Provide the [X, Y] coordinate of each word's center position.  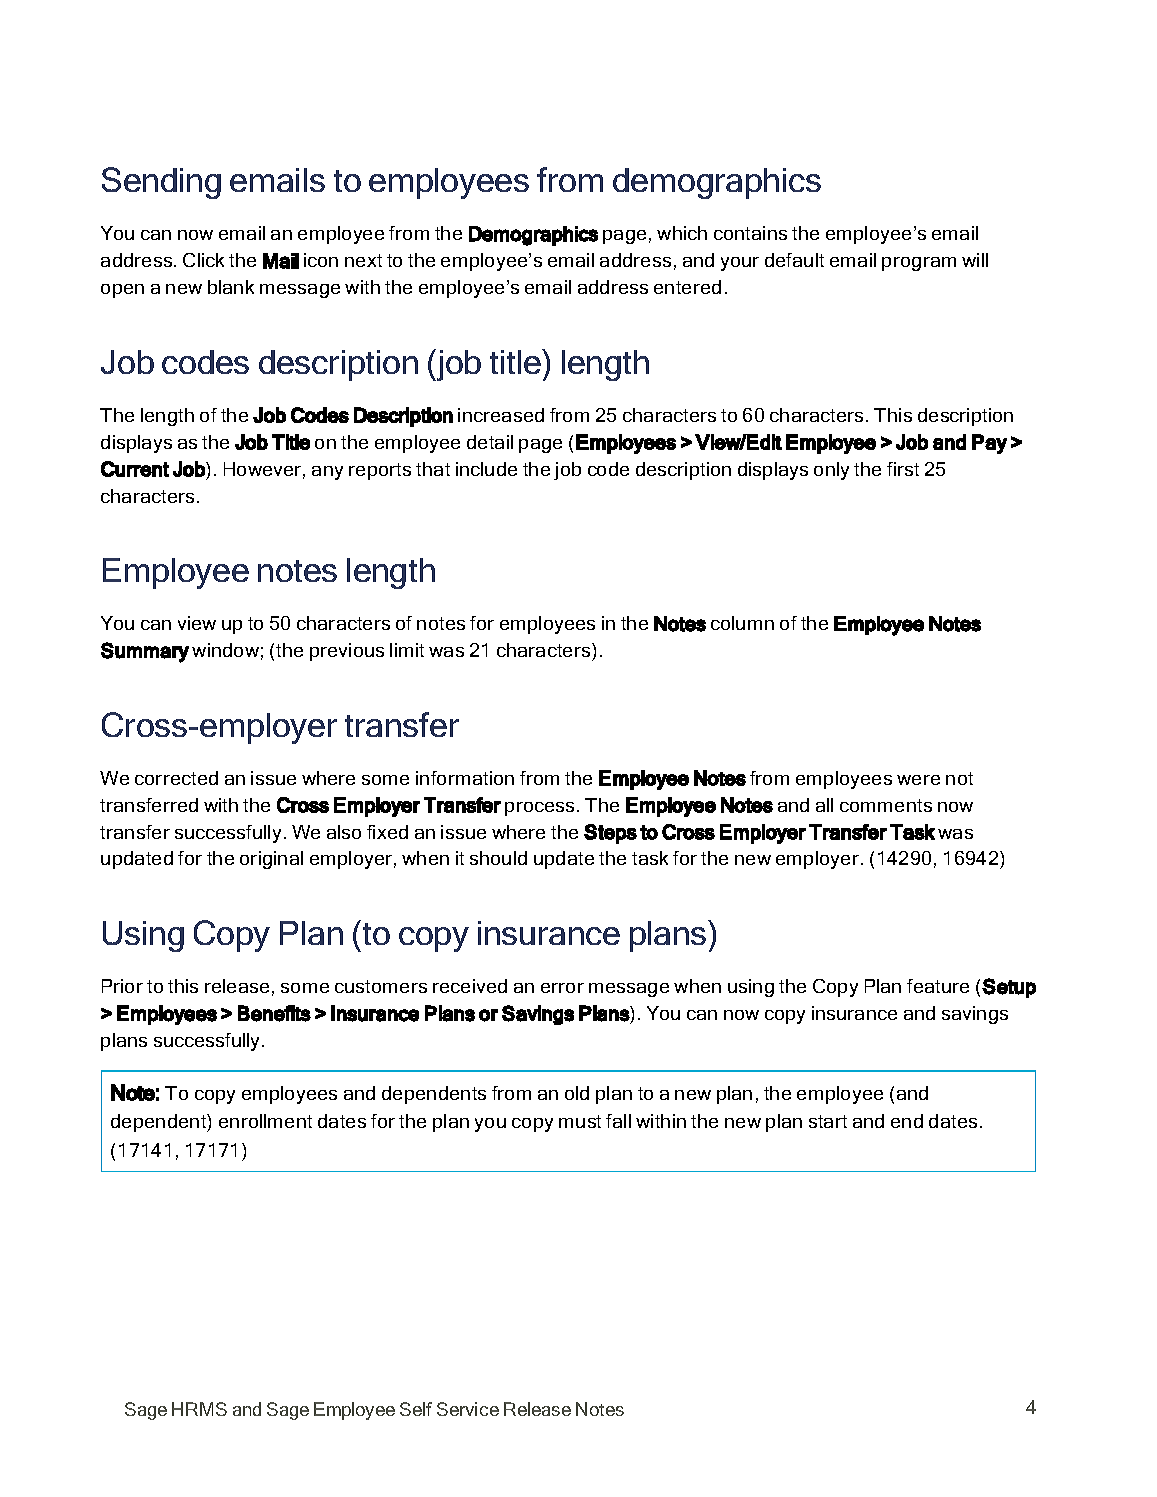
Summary [145, 652]
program [919, 264]
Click [203, 260]
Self [416, 1409]
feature [938, 986]
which [682, 233]
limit [407, 650]
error [562, 988]
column [742, 623]
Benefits [274, 1013]
